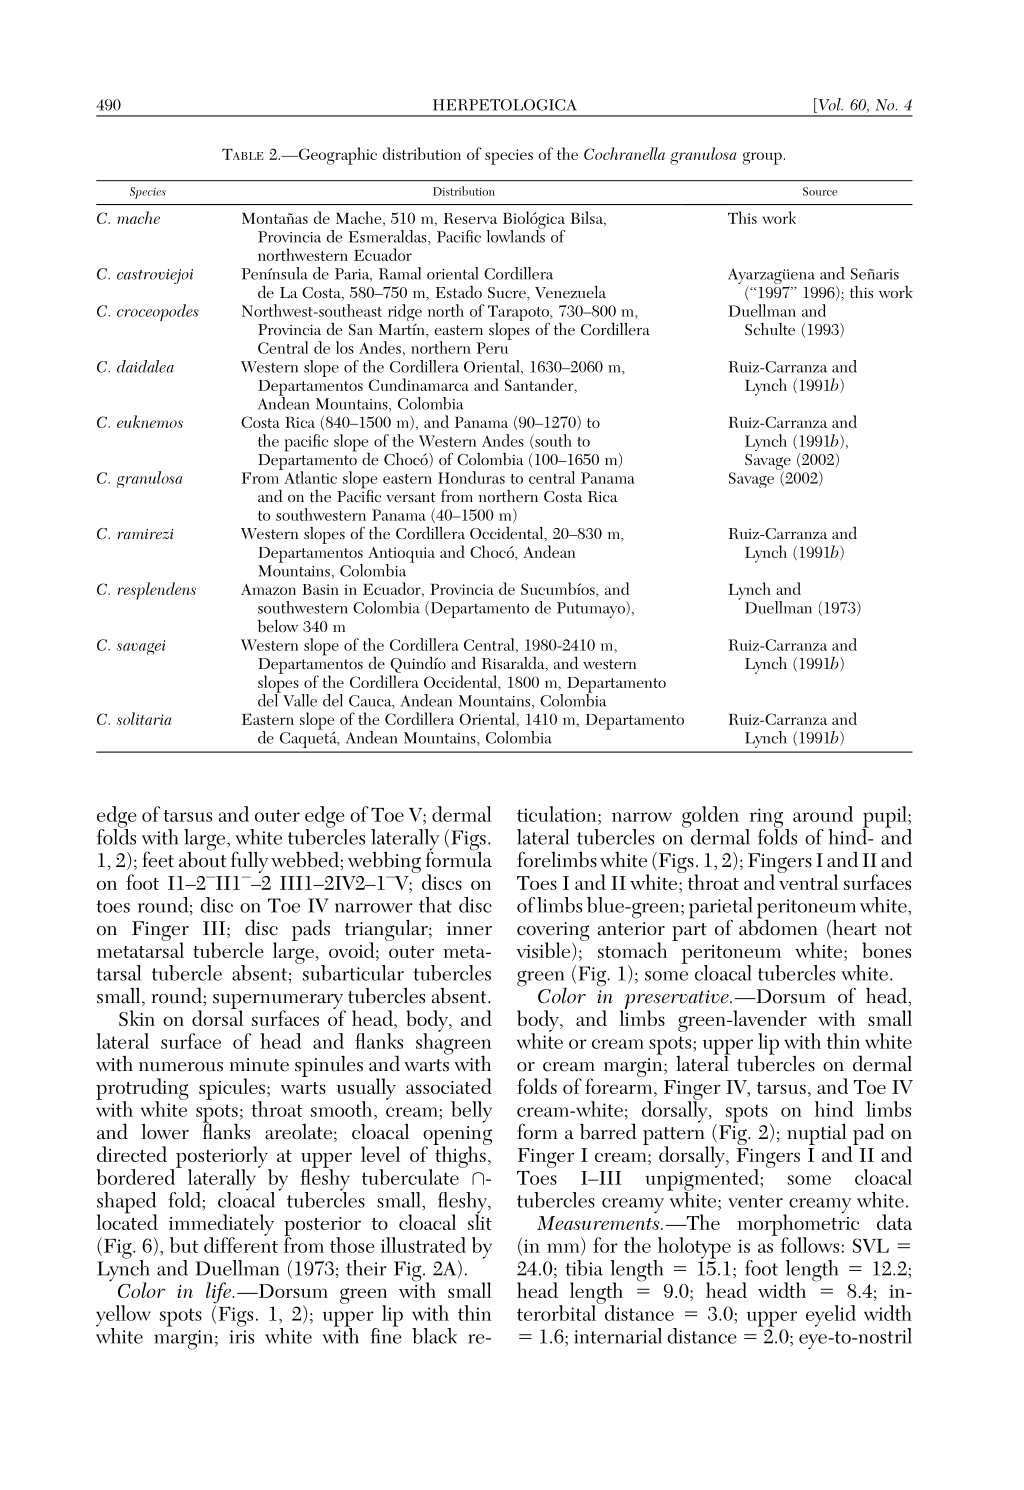 This screenshot has width=1024, height=1490. What do you see at coordinates (232, 1090) in the screenshot?
I see `spicules` at bounding box center [232, 1090].
